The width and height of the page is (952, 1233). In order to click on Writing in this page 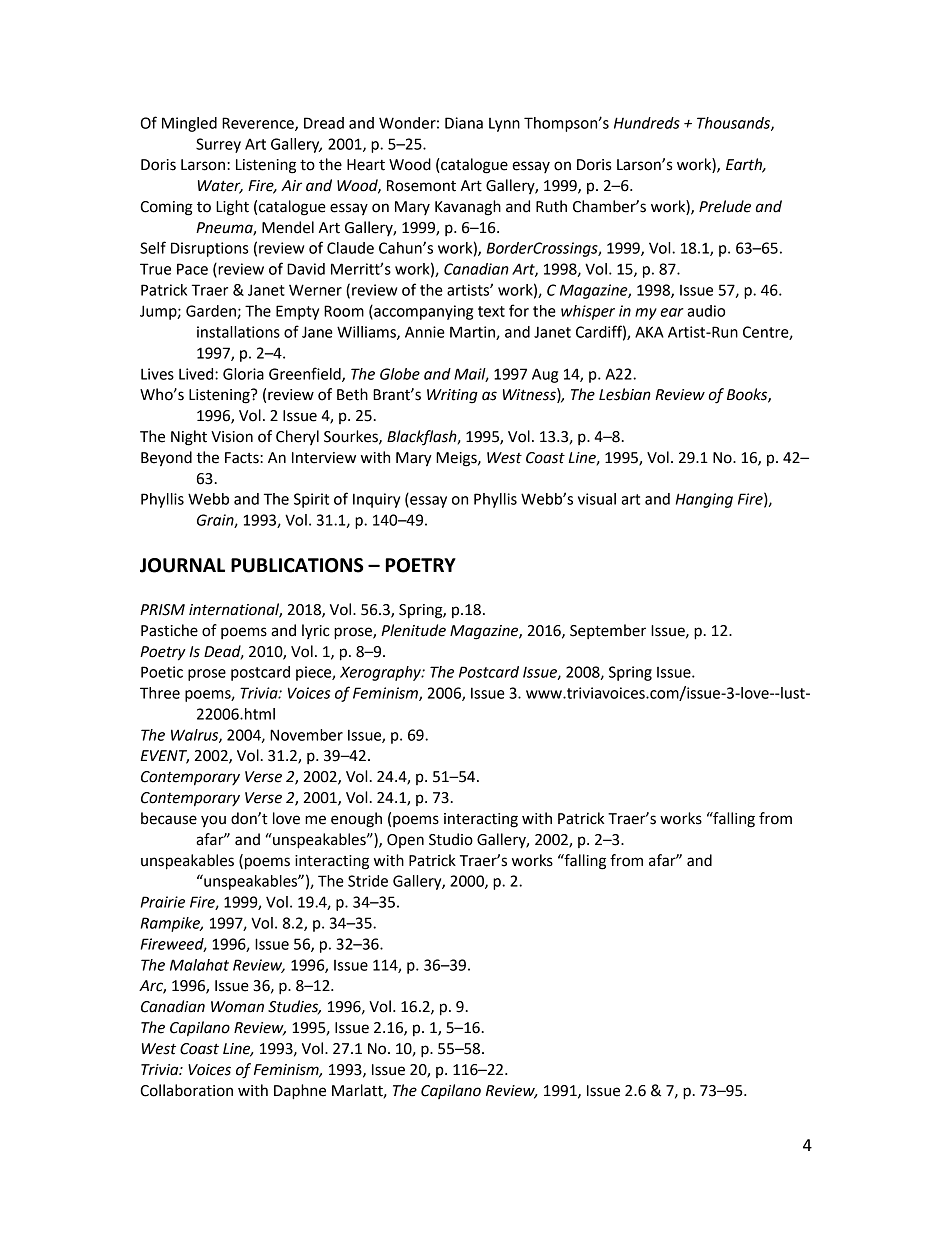, I will do `click(452, 396)`.
